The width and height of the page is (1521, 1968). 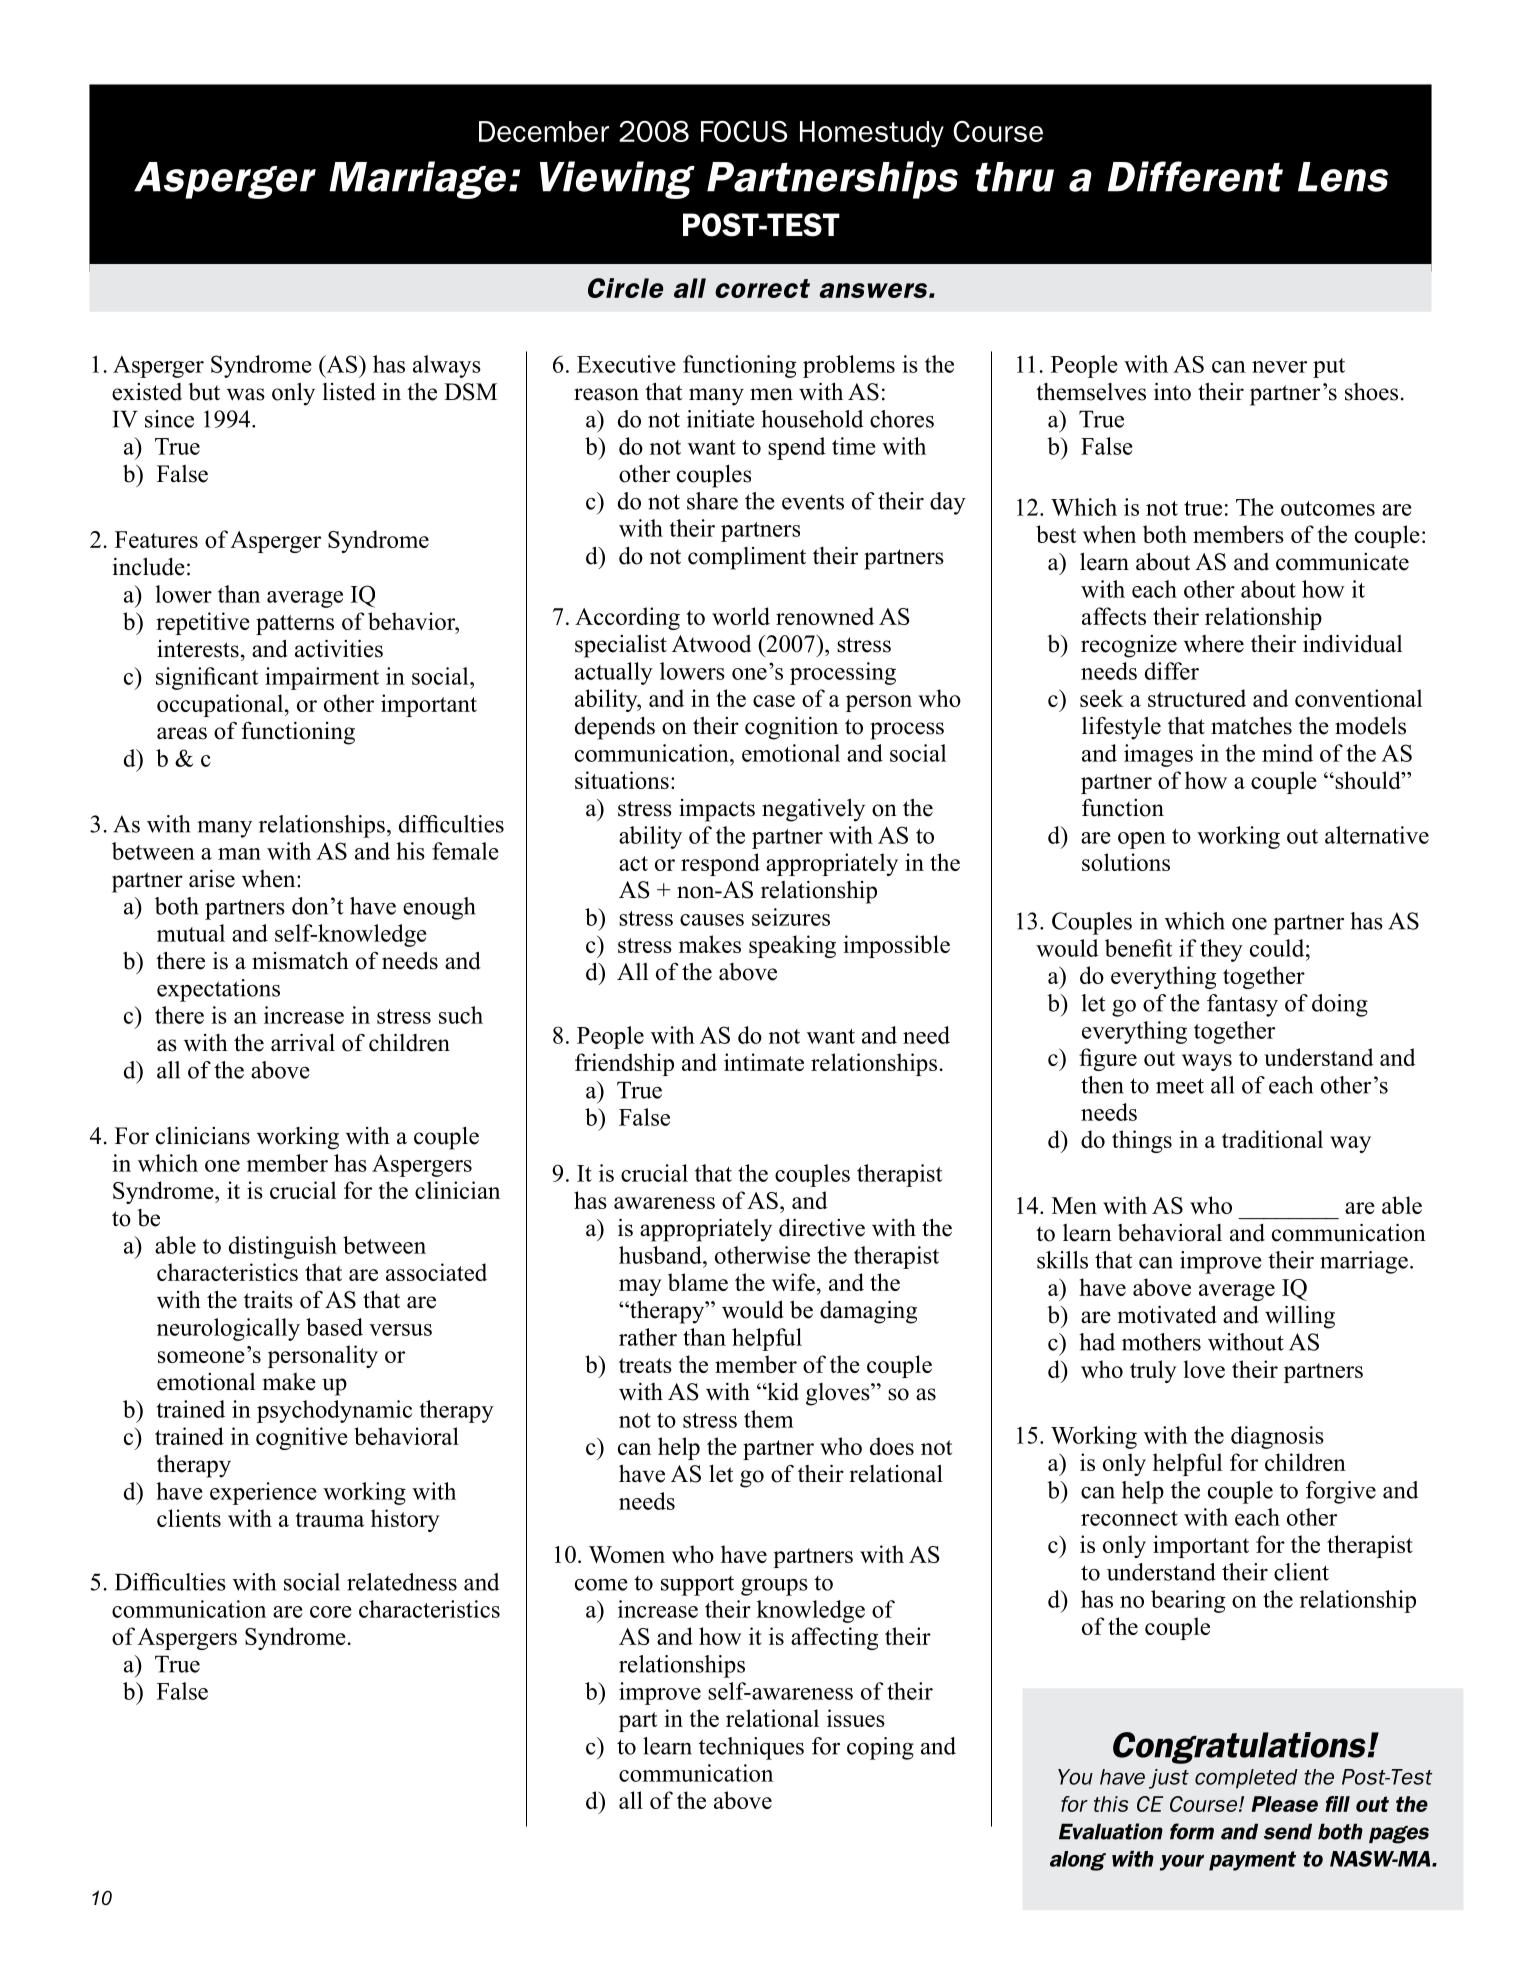 What do you see at coordinates (212, 879) in the page?
I see `arise` at bounding box center [212, 879].
